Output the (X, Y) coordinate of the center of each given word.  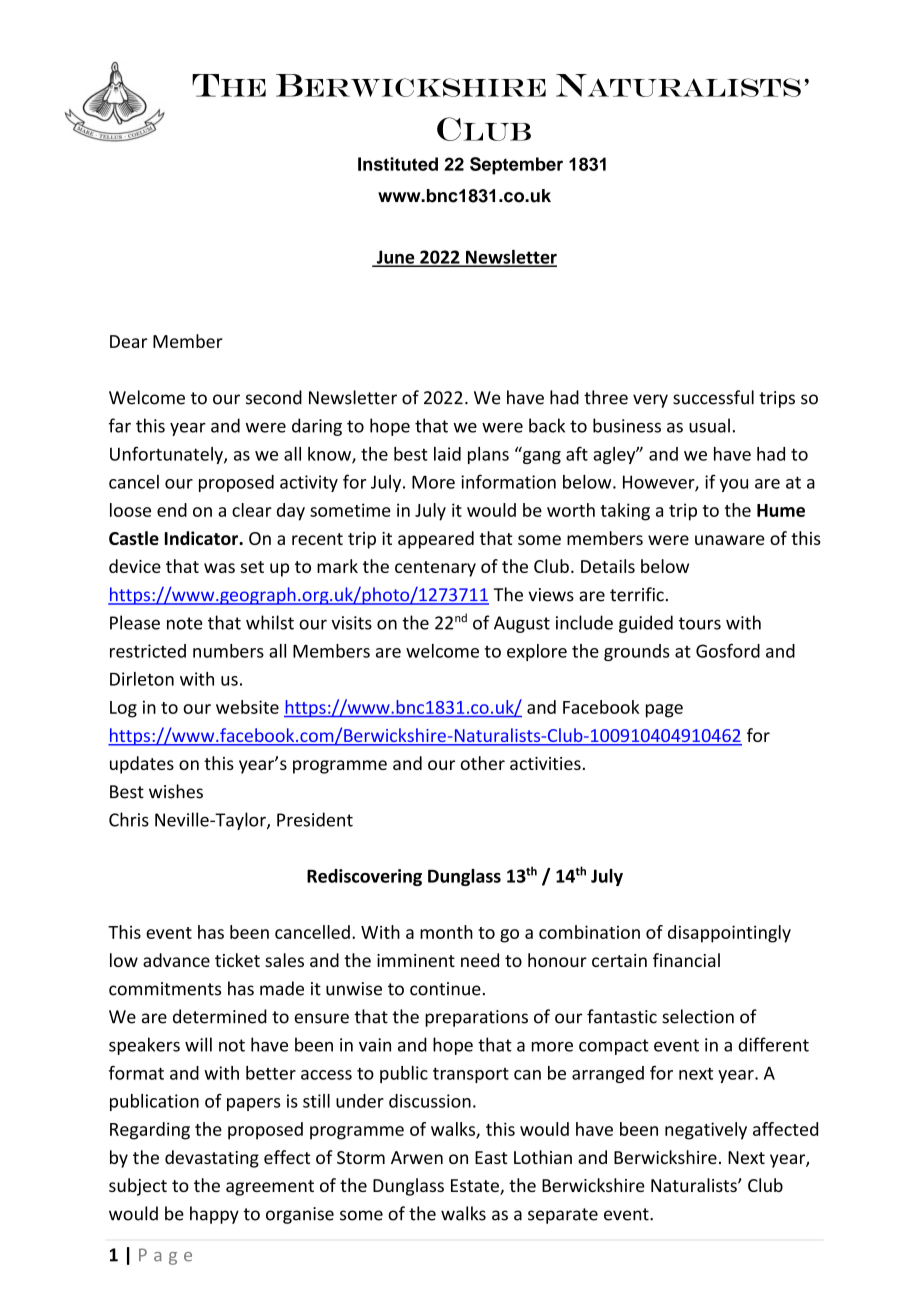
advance (176, 960)
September (516, 166)
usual (709, 425)
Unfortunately (167, 455)
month (446, 932)
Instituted (398, 164)
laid (447, 454)
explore (537, 652)
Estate (476, 1187)
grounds (637, 652)
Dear (128, 341)
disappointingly (729, 934)
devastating (212, 1159)
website (247, 707)
